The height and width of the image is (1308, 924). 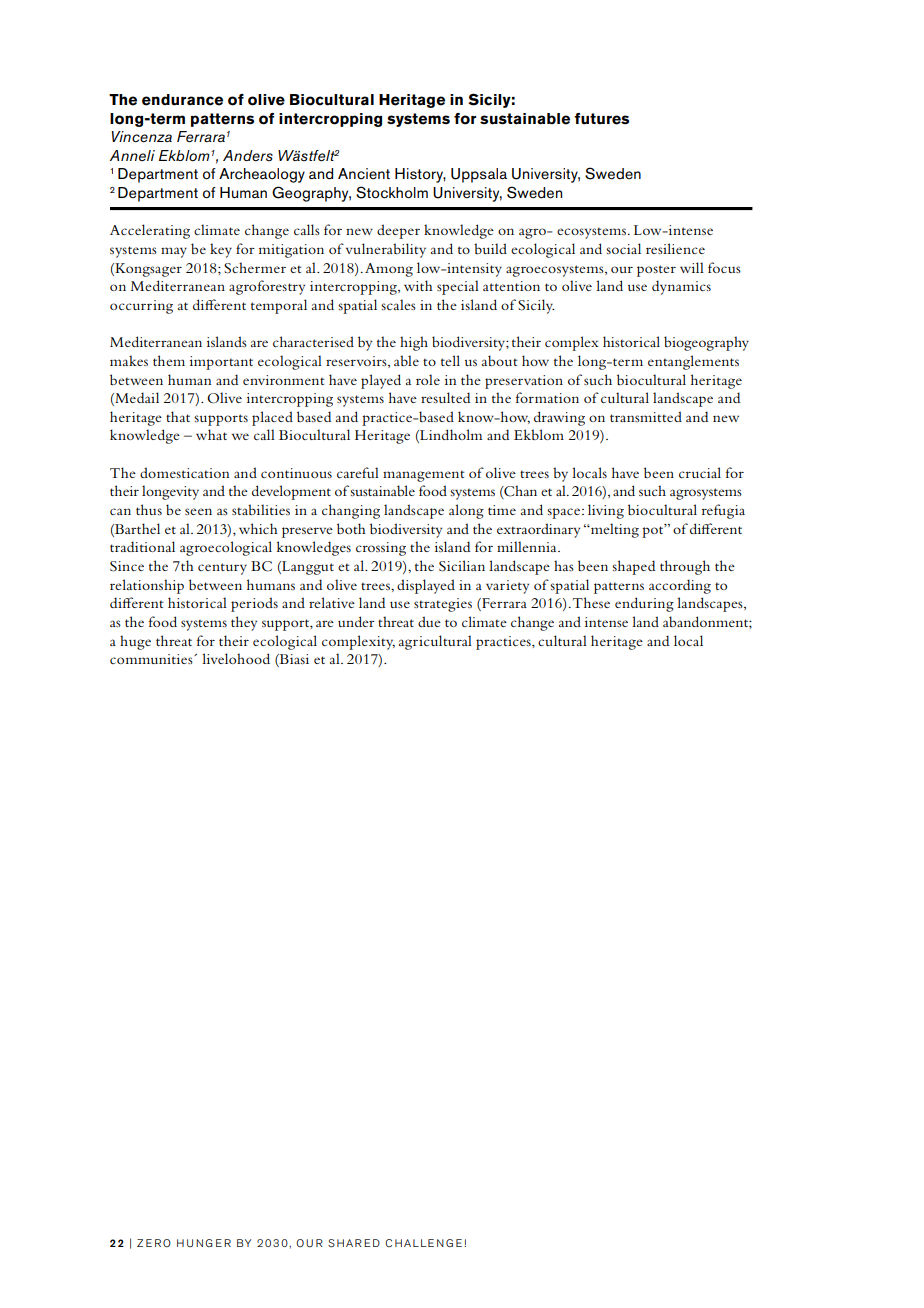 I want to click on entanglements, so click(x=693, y=362).
